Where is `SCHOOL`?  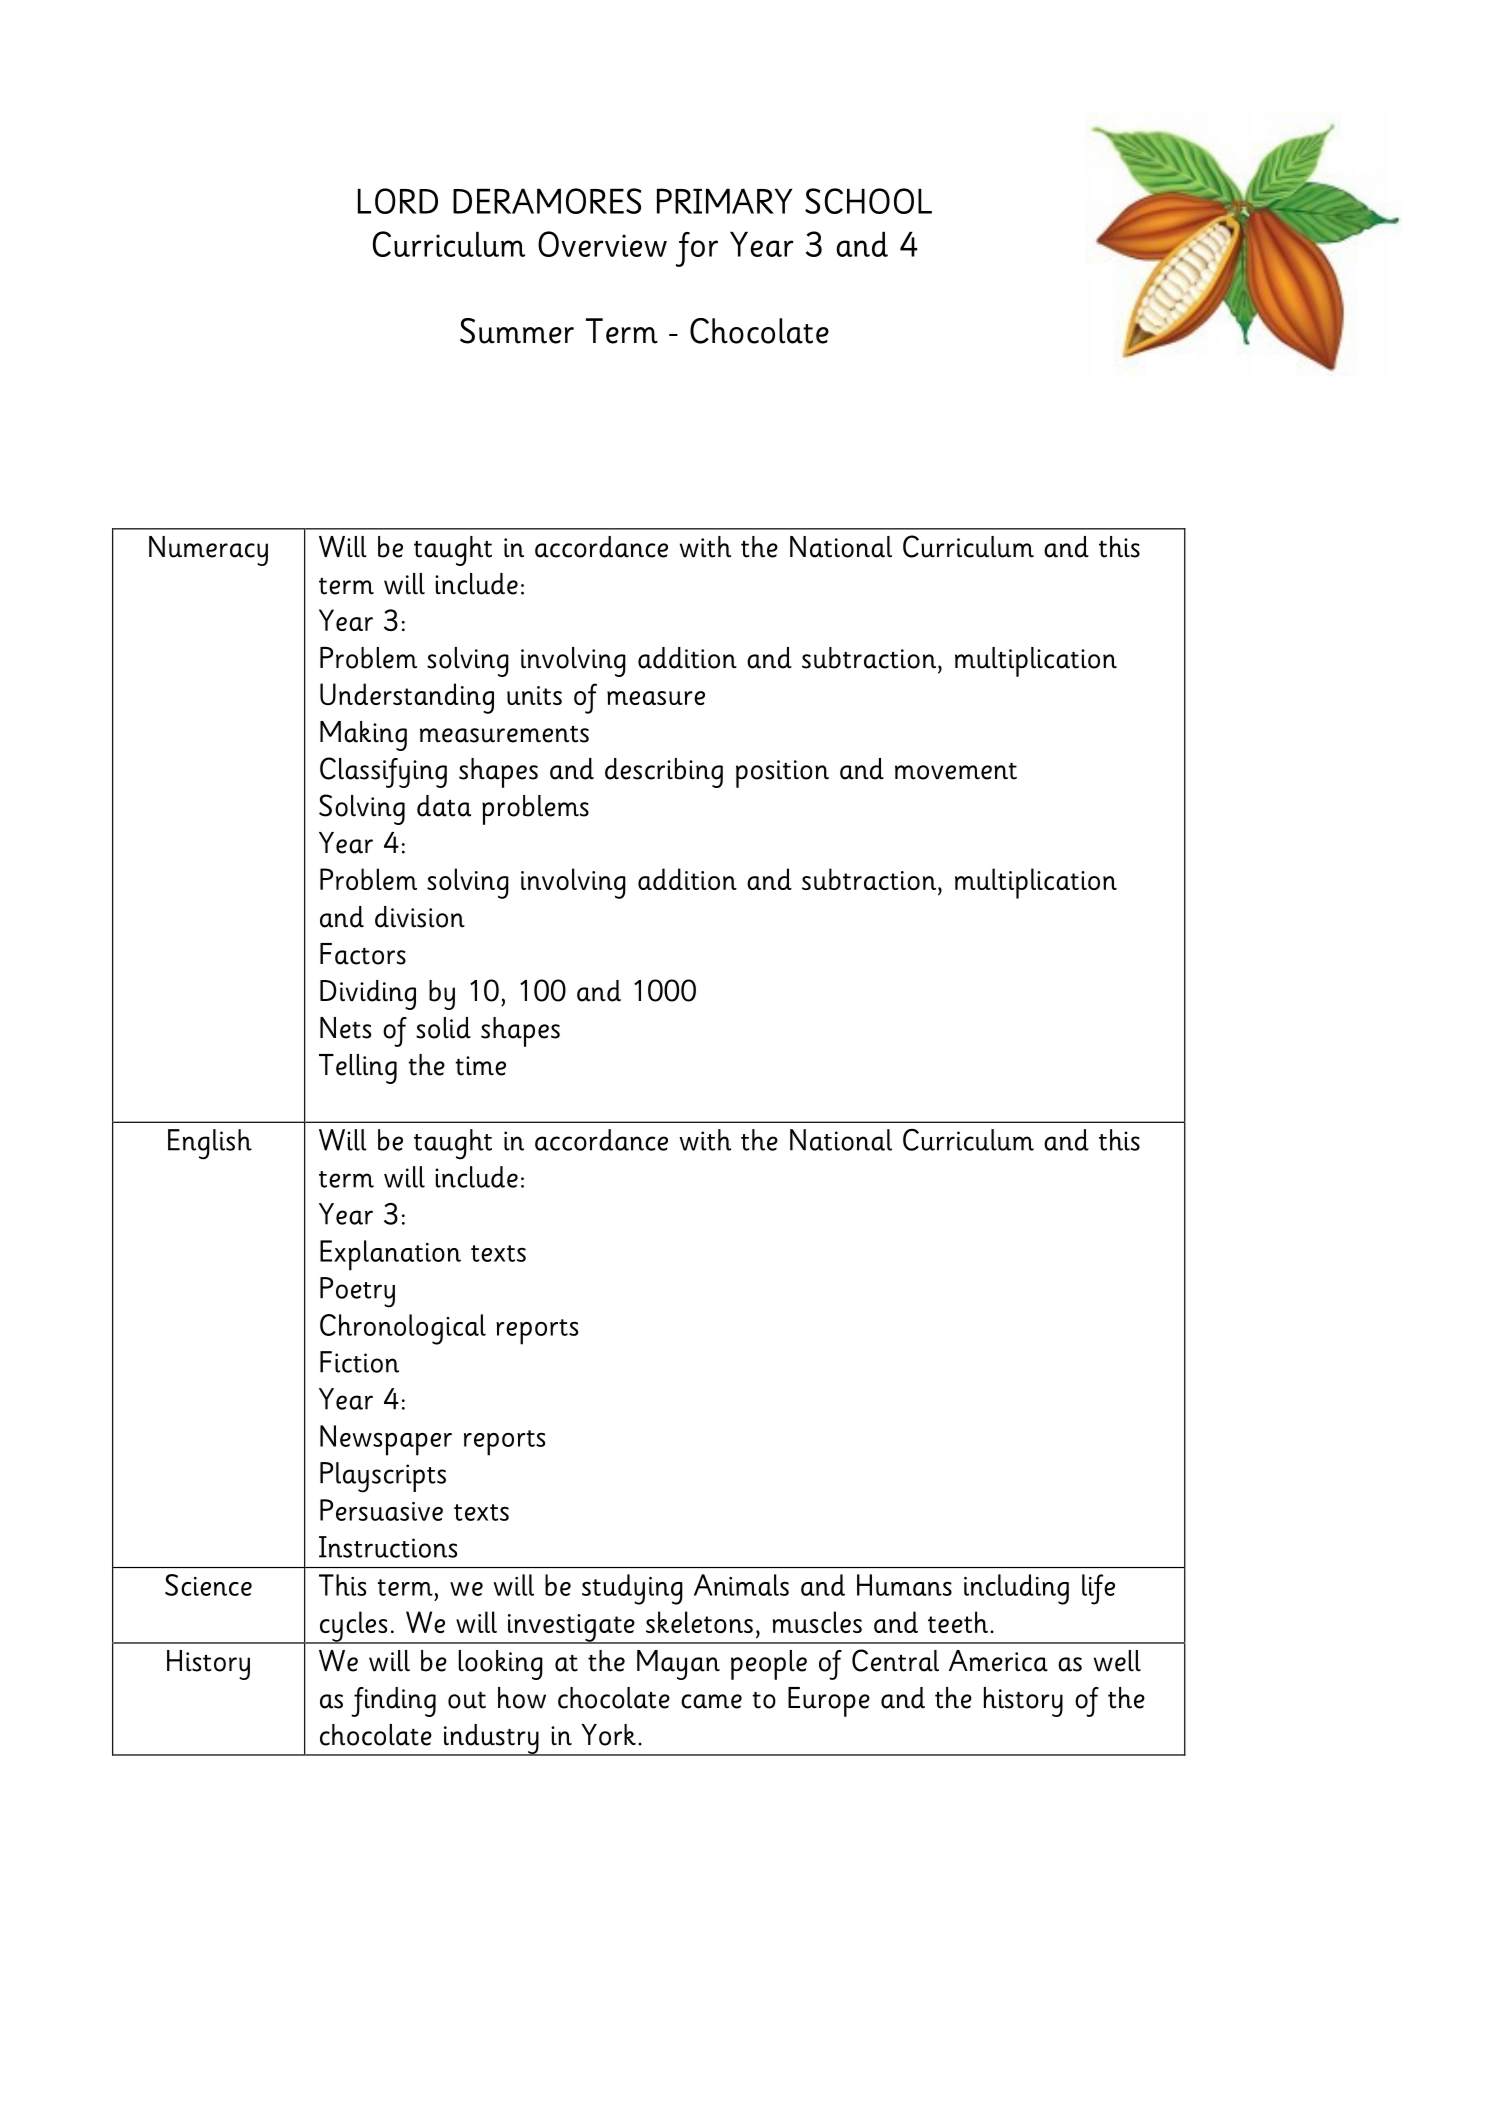
SCHOOL is located at coordinates (868, 201).
